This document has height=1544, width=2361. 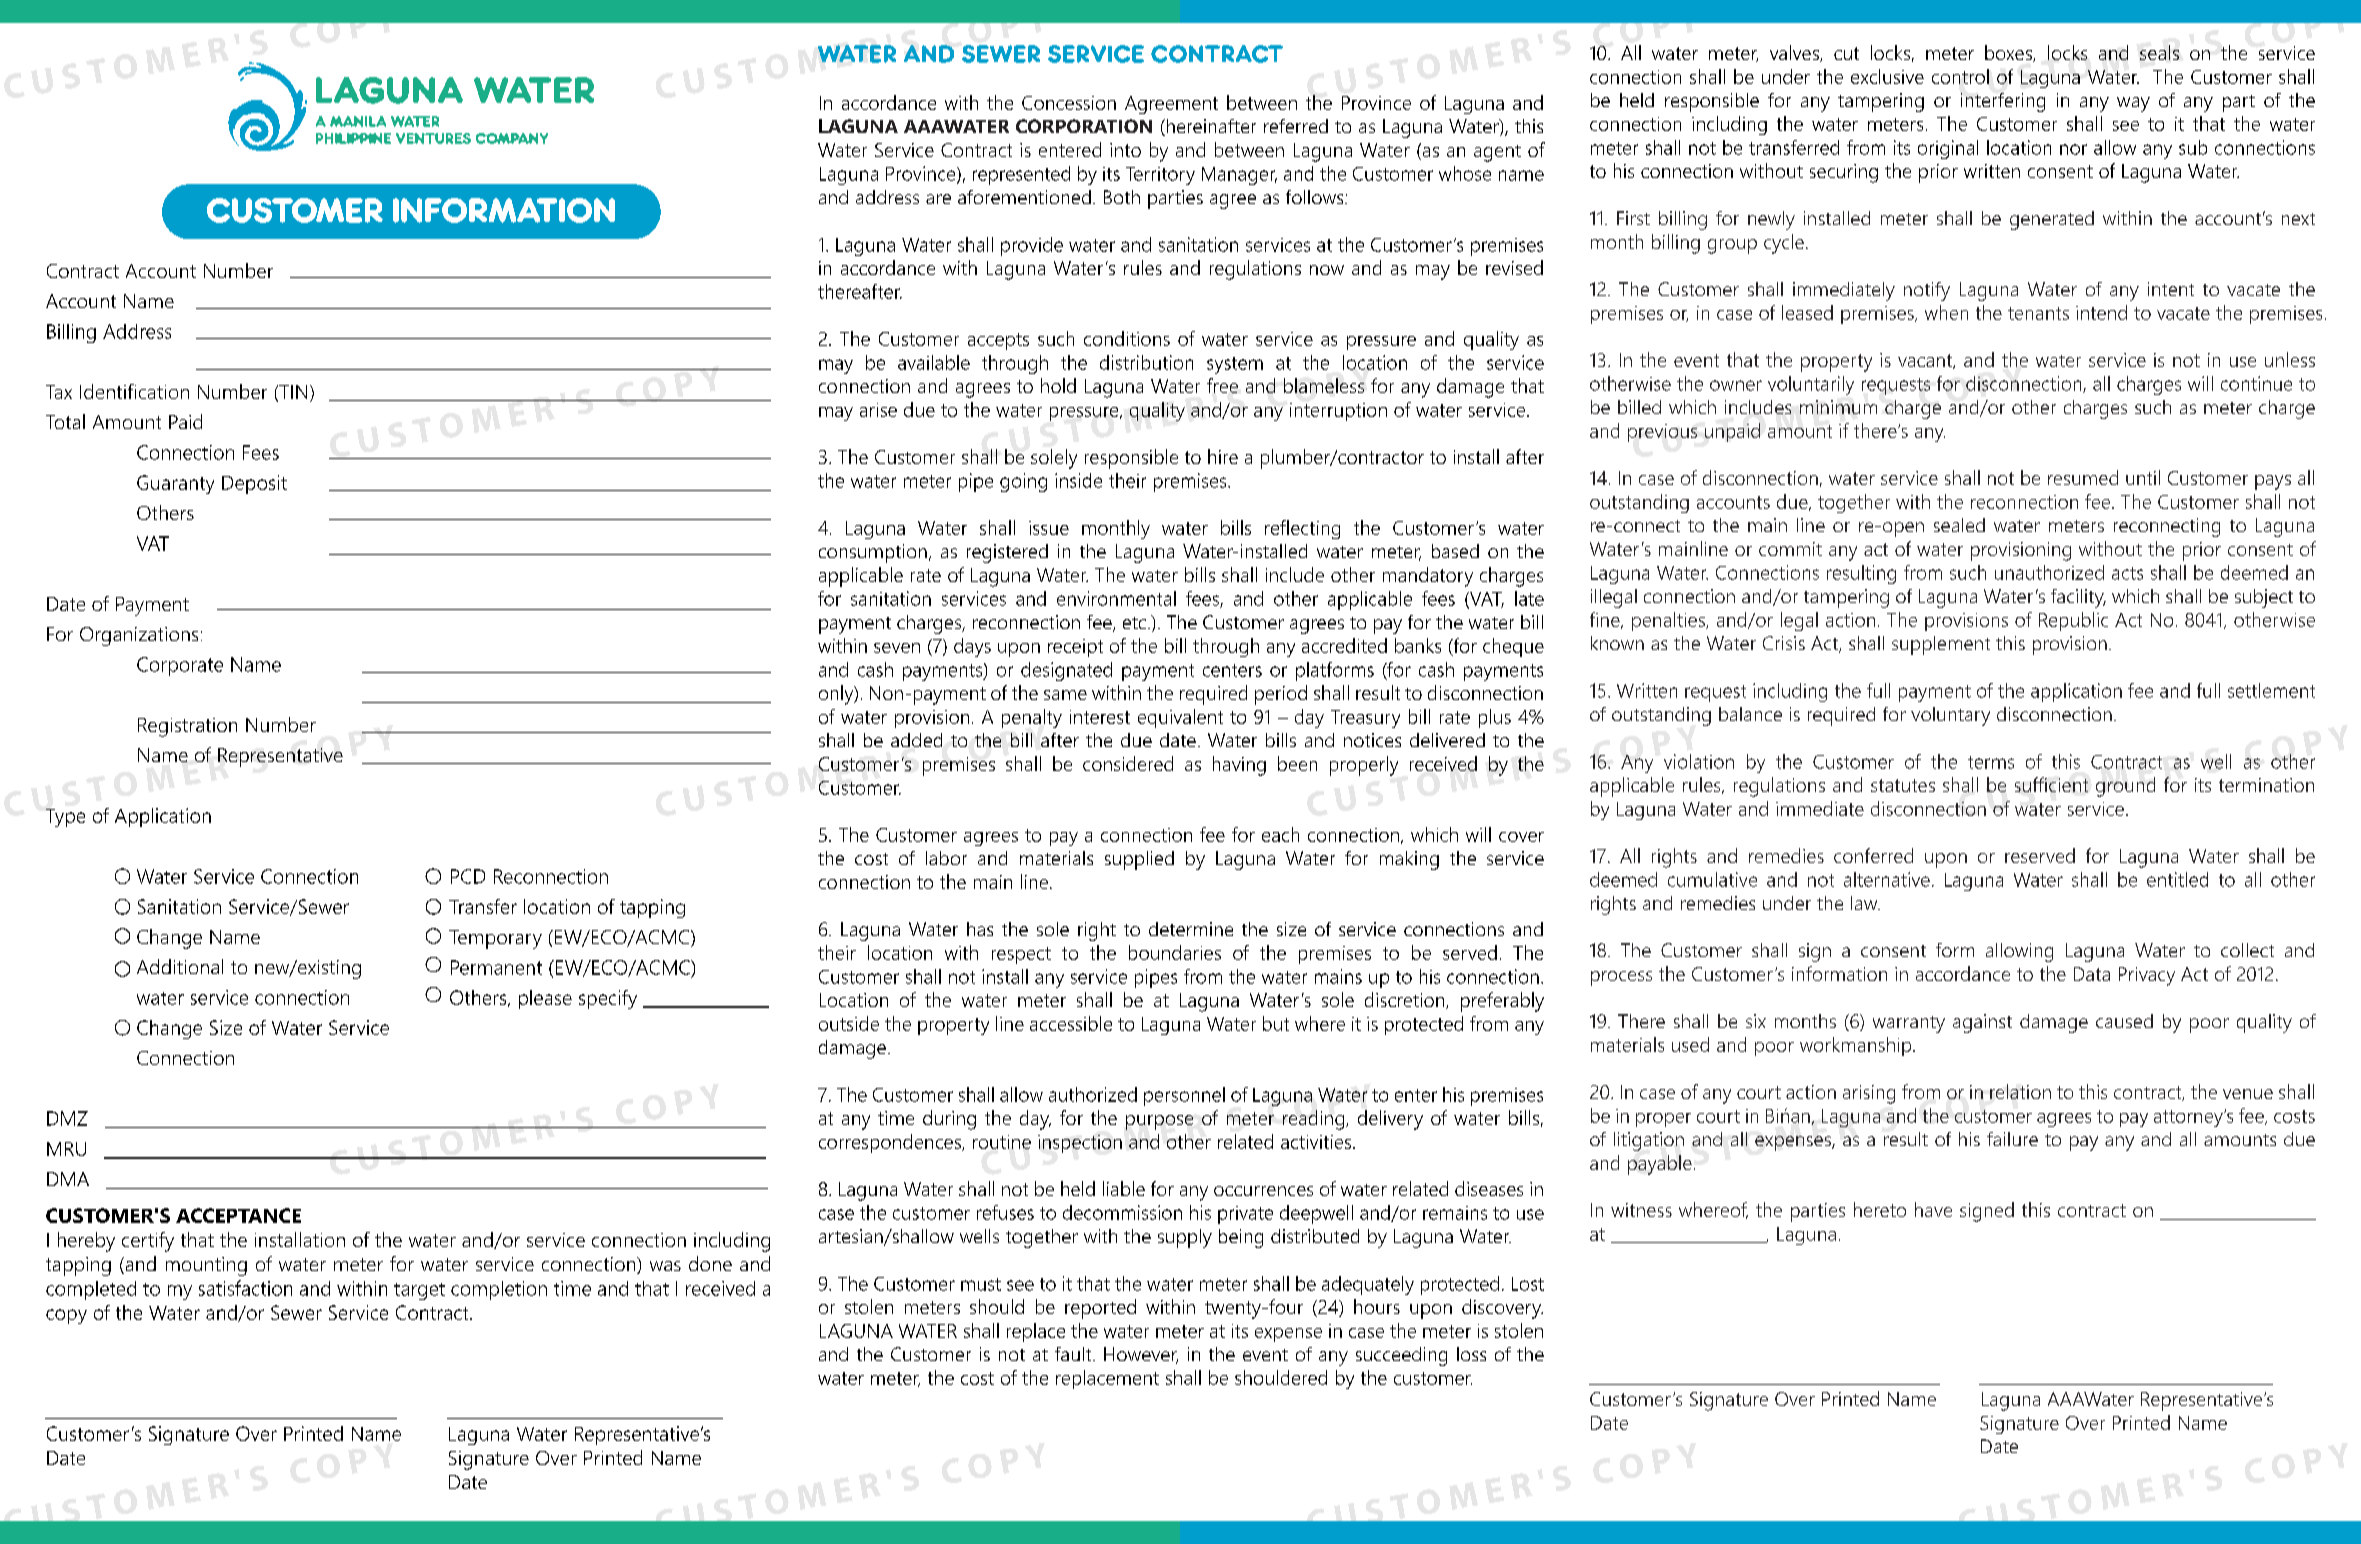 I want to click on interfering, so click(x=2003, y=102).
